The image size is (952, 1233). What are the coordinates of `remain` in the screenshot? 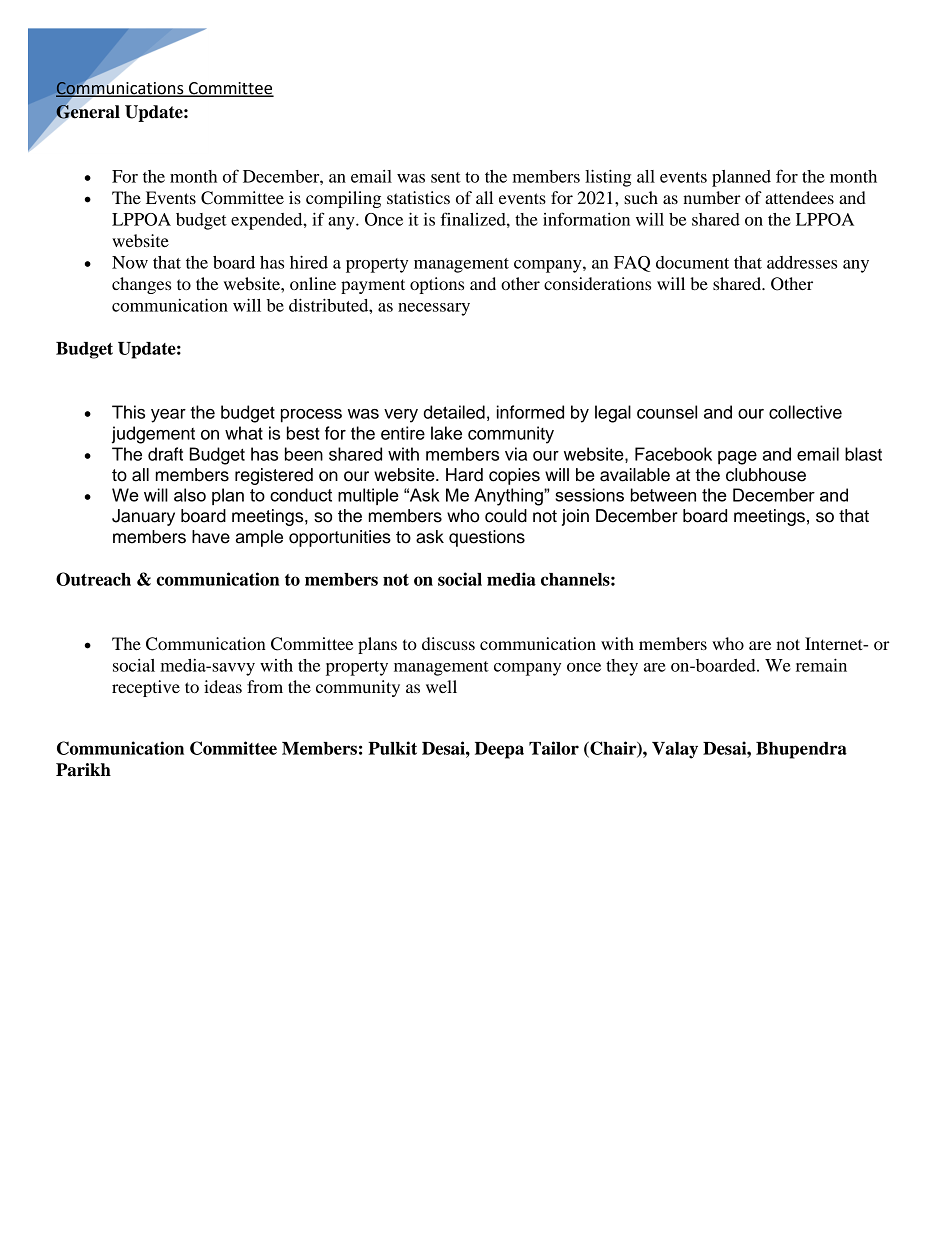 It's located at (821, 665).
